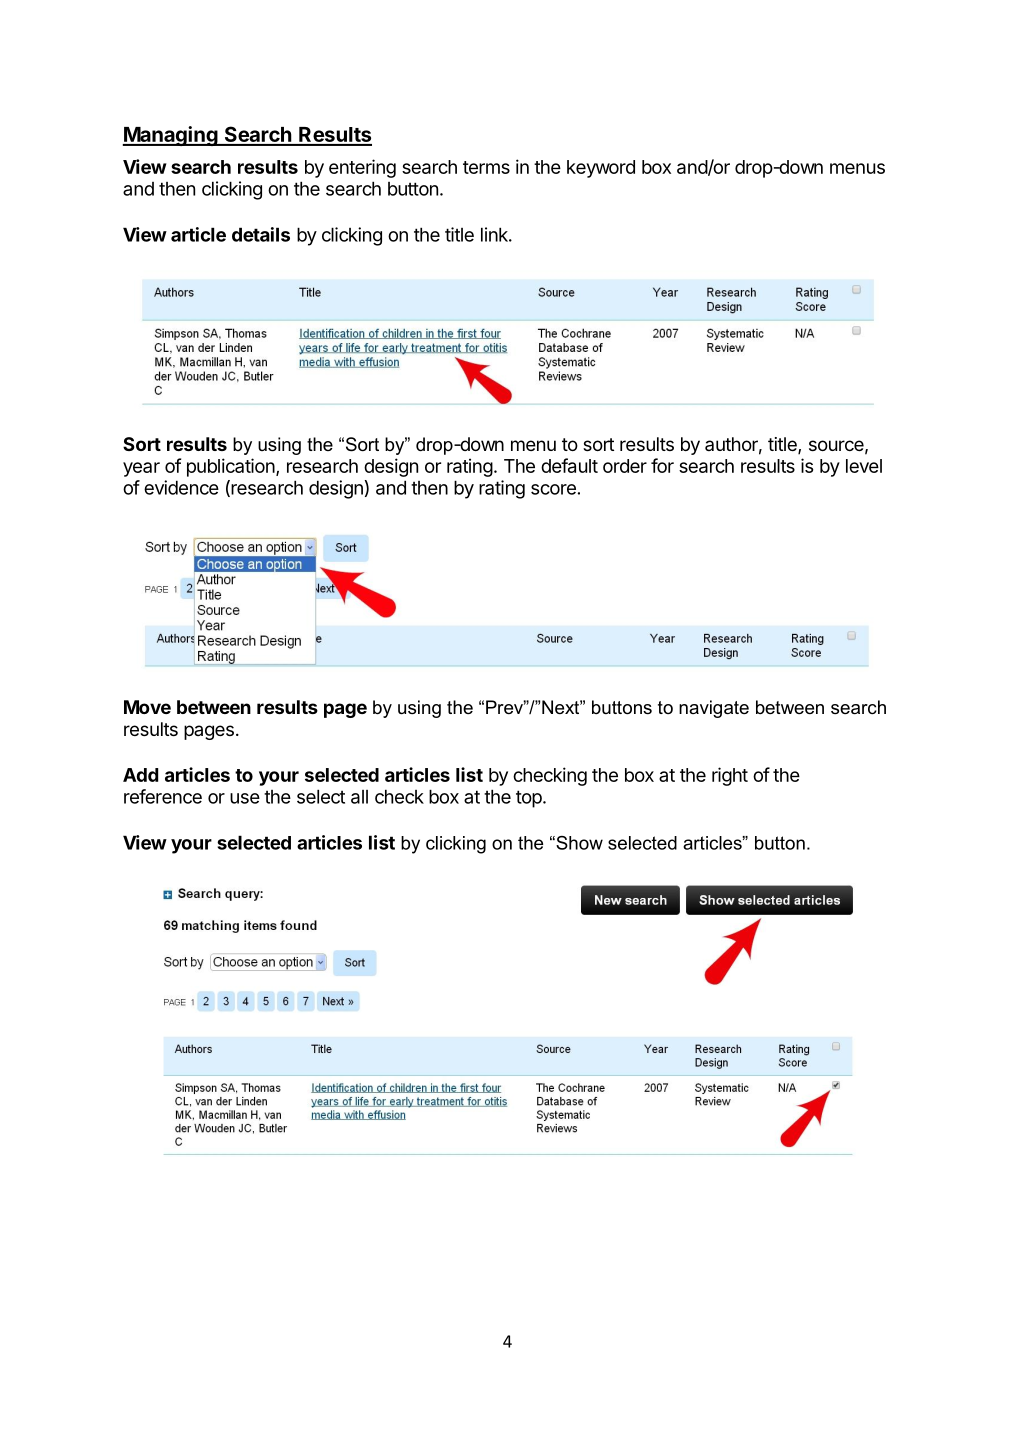 The height and width of the screenshot is (1436, 1015). What do you see at coordinates (601, 169) in the screenshot?
I see `keyword` at bounding box center [601, 169].
